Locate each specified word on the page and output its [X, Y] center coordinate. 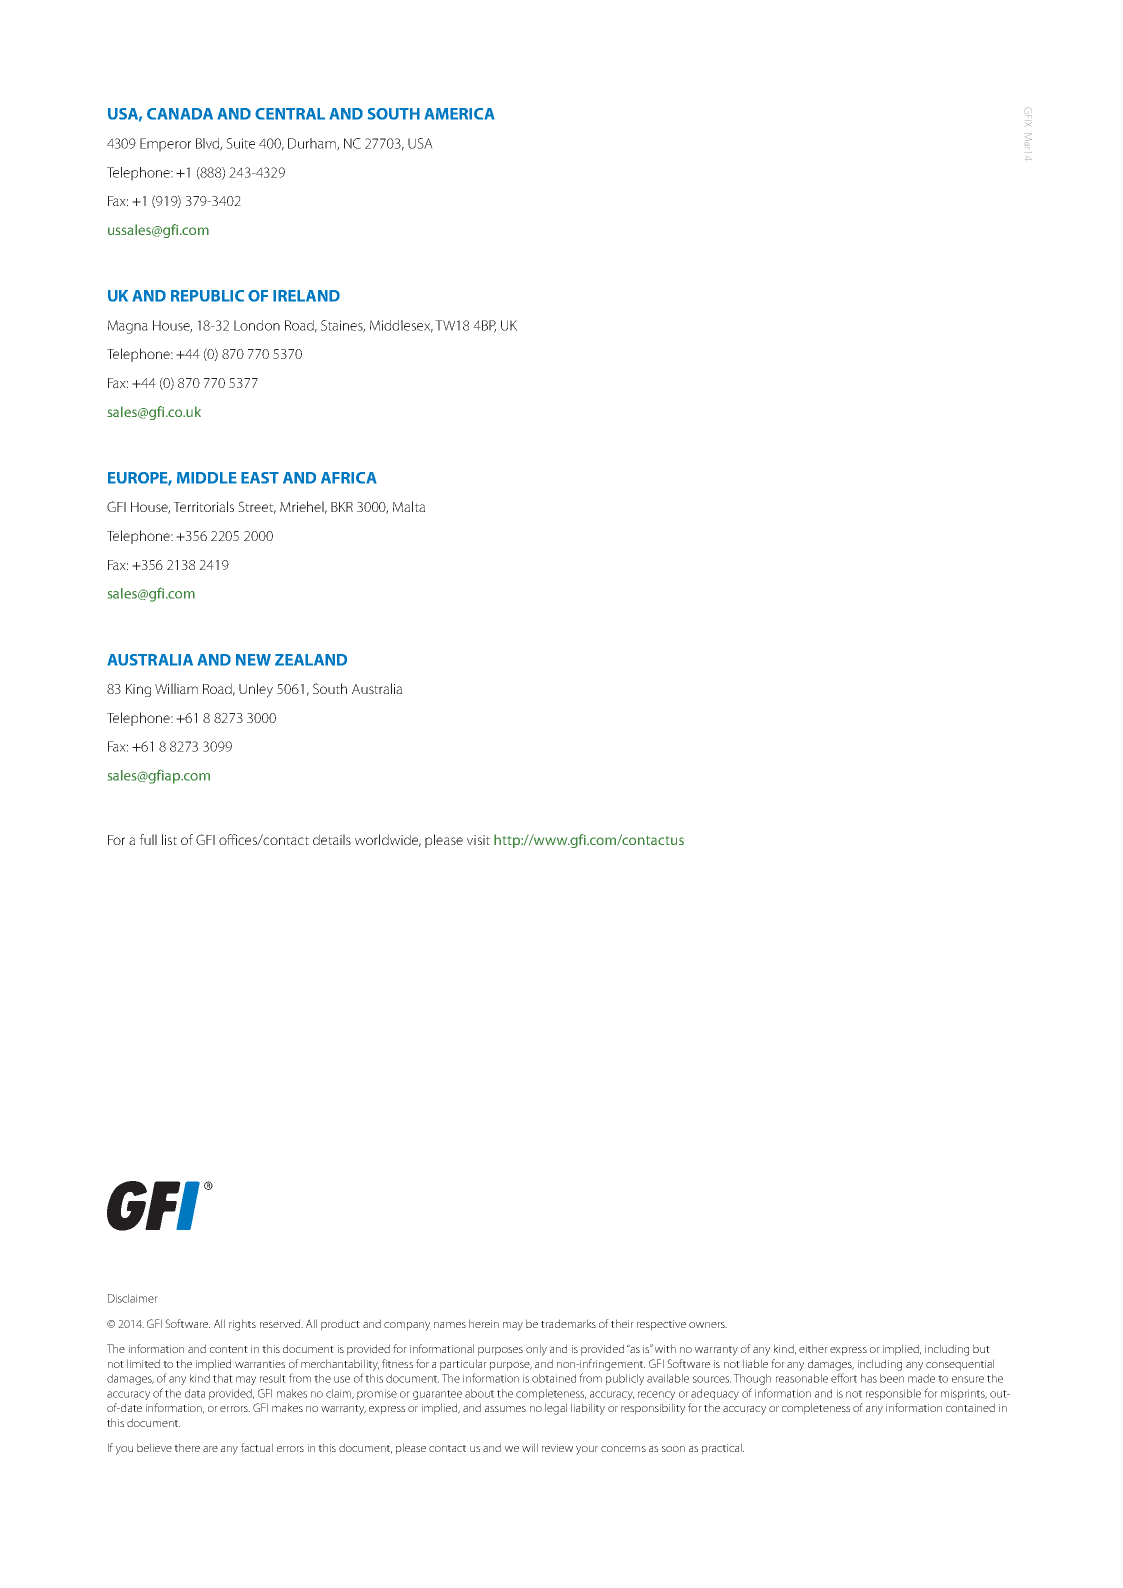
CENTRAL [290, 114]
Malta [409, 506]
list [169, 839]
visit [478, 840]
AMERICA [459, 114]
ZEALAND [311, 660]
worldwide [388, 840]
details [332, 839]
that [223, 1378]
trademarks [568, 1323]
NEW [253, 660]
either [813, 1348]
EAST [260, 478]
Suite [240, 143]
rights [242, 1325]
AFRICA [349, 478]
